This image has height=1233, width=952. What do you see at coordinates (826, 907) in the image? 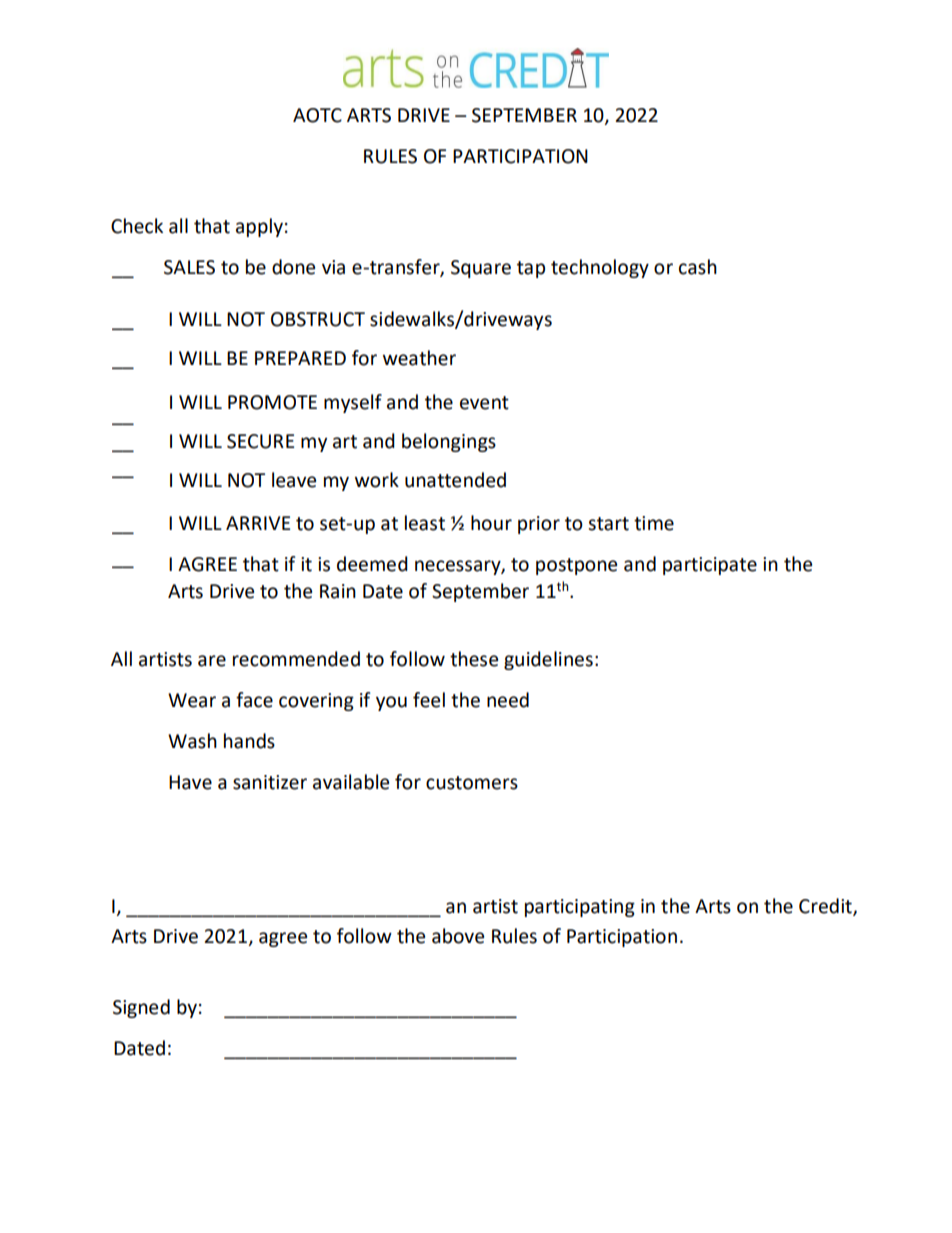
I see `Credit` at bounding box center [826, 907].
